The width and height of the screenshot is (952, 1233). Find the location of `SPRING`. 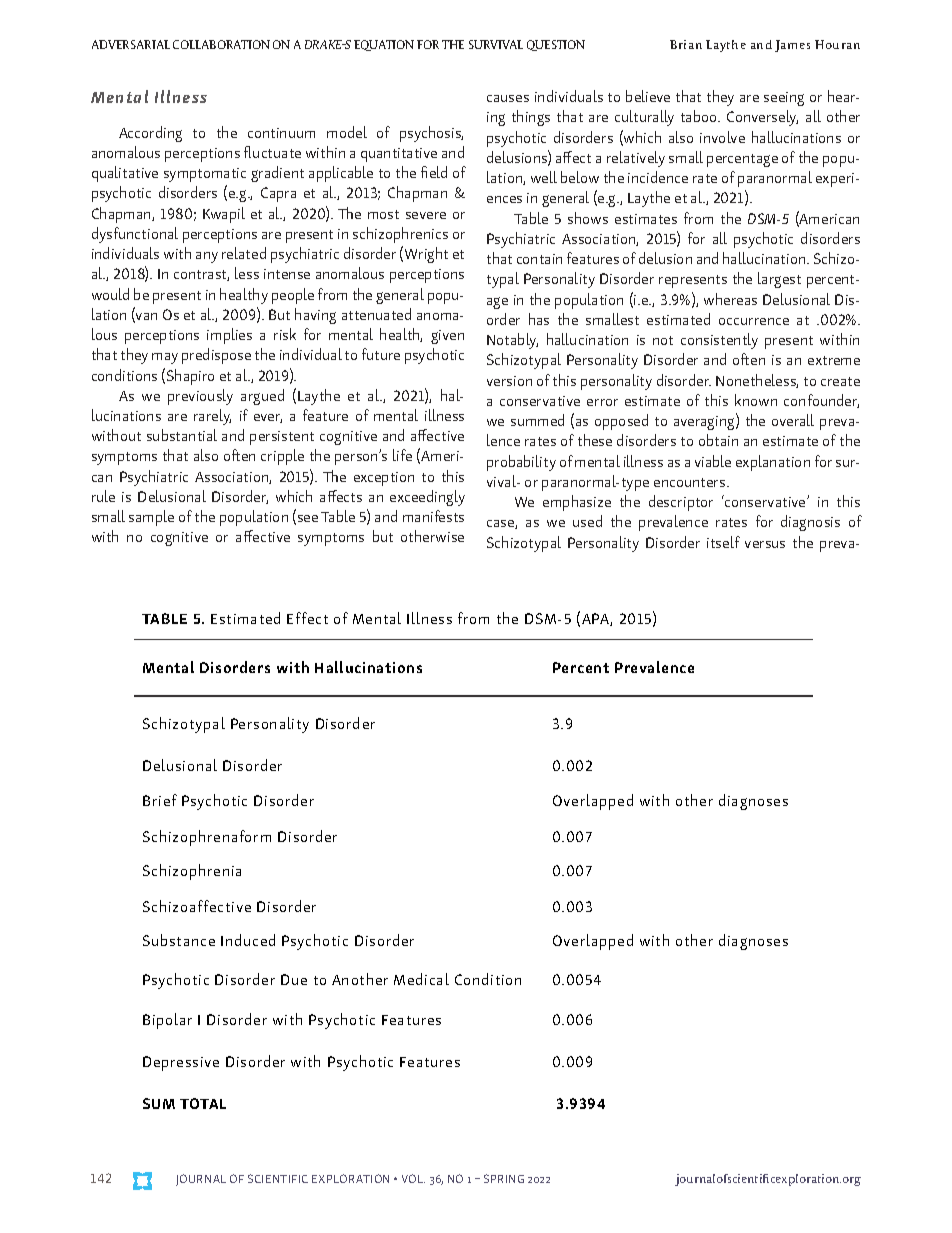

SPRING is located at coordinates (504, 1178).
